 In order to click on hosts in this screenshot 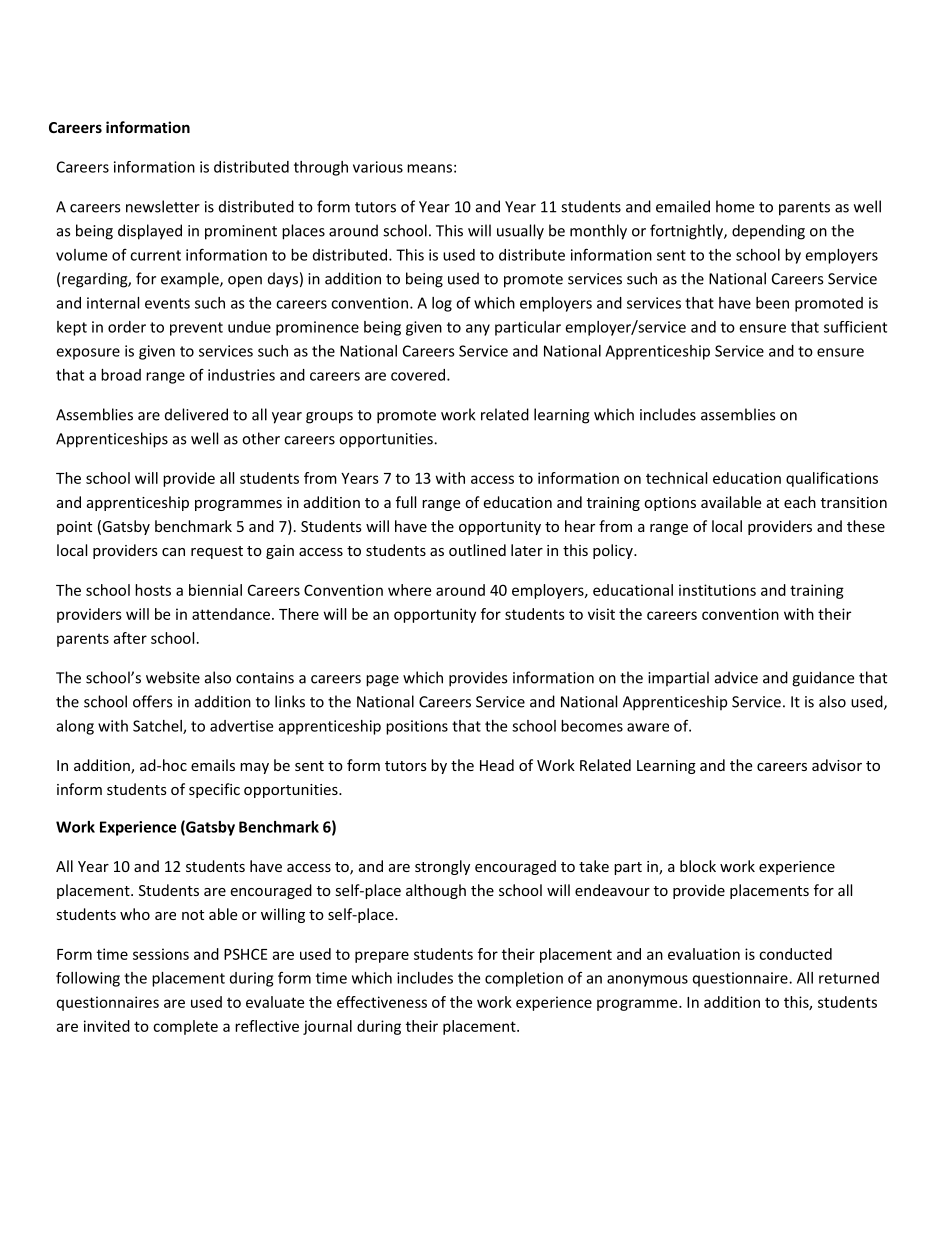, I will do `click(153, 590)`.
